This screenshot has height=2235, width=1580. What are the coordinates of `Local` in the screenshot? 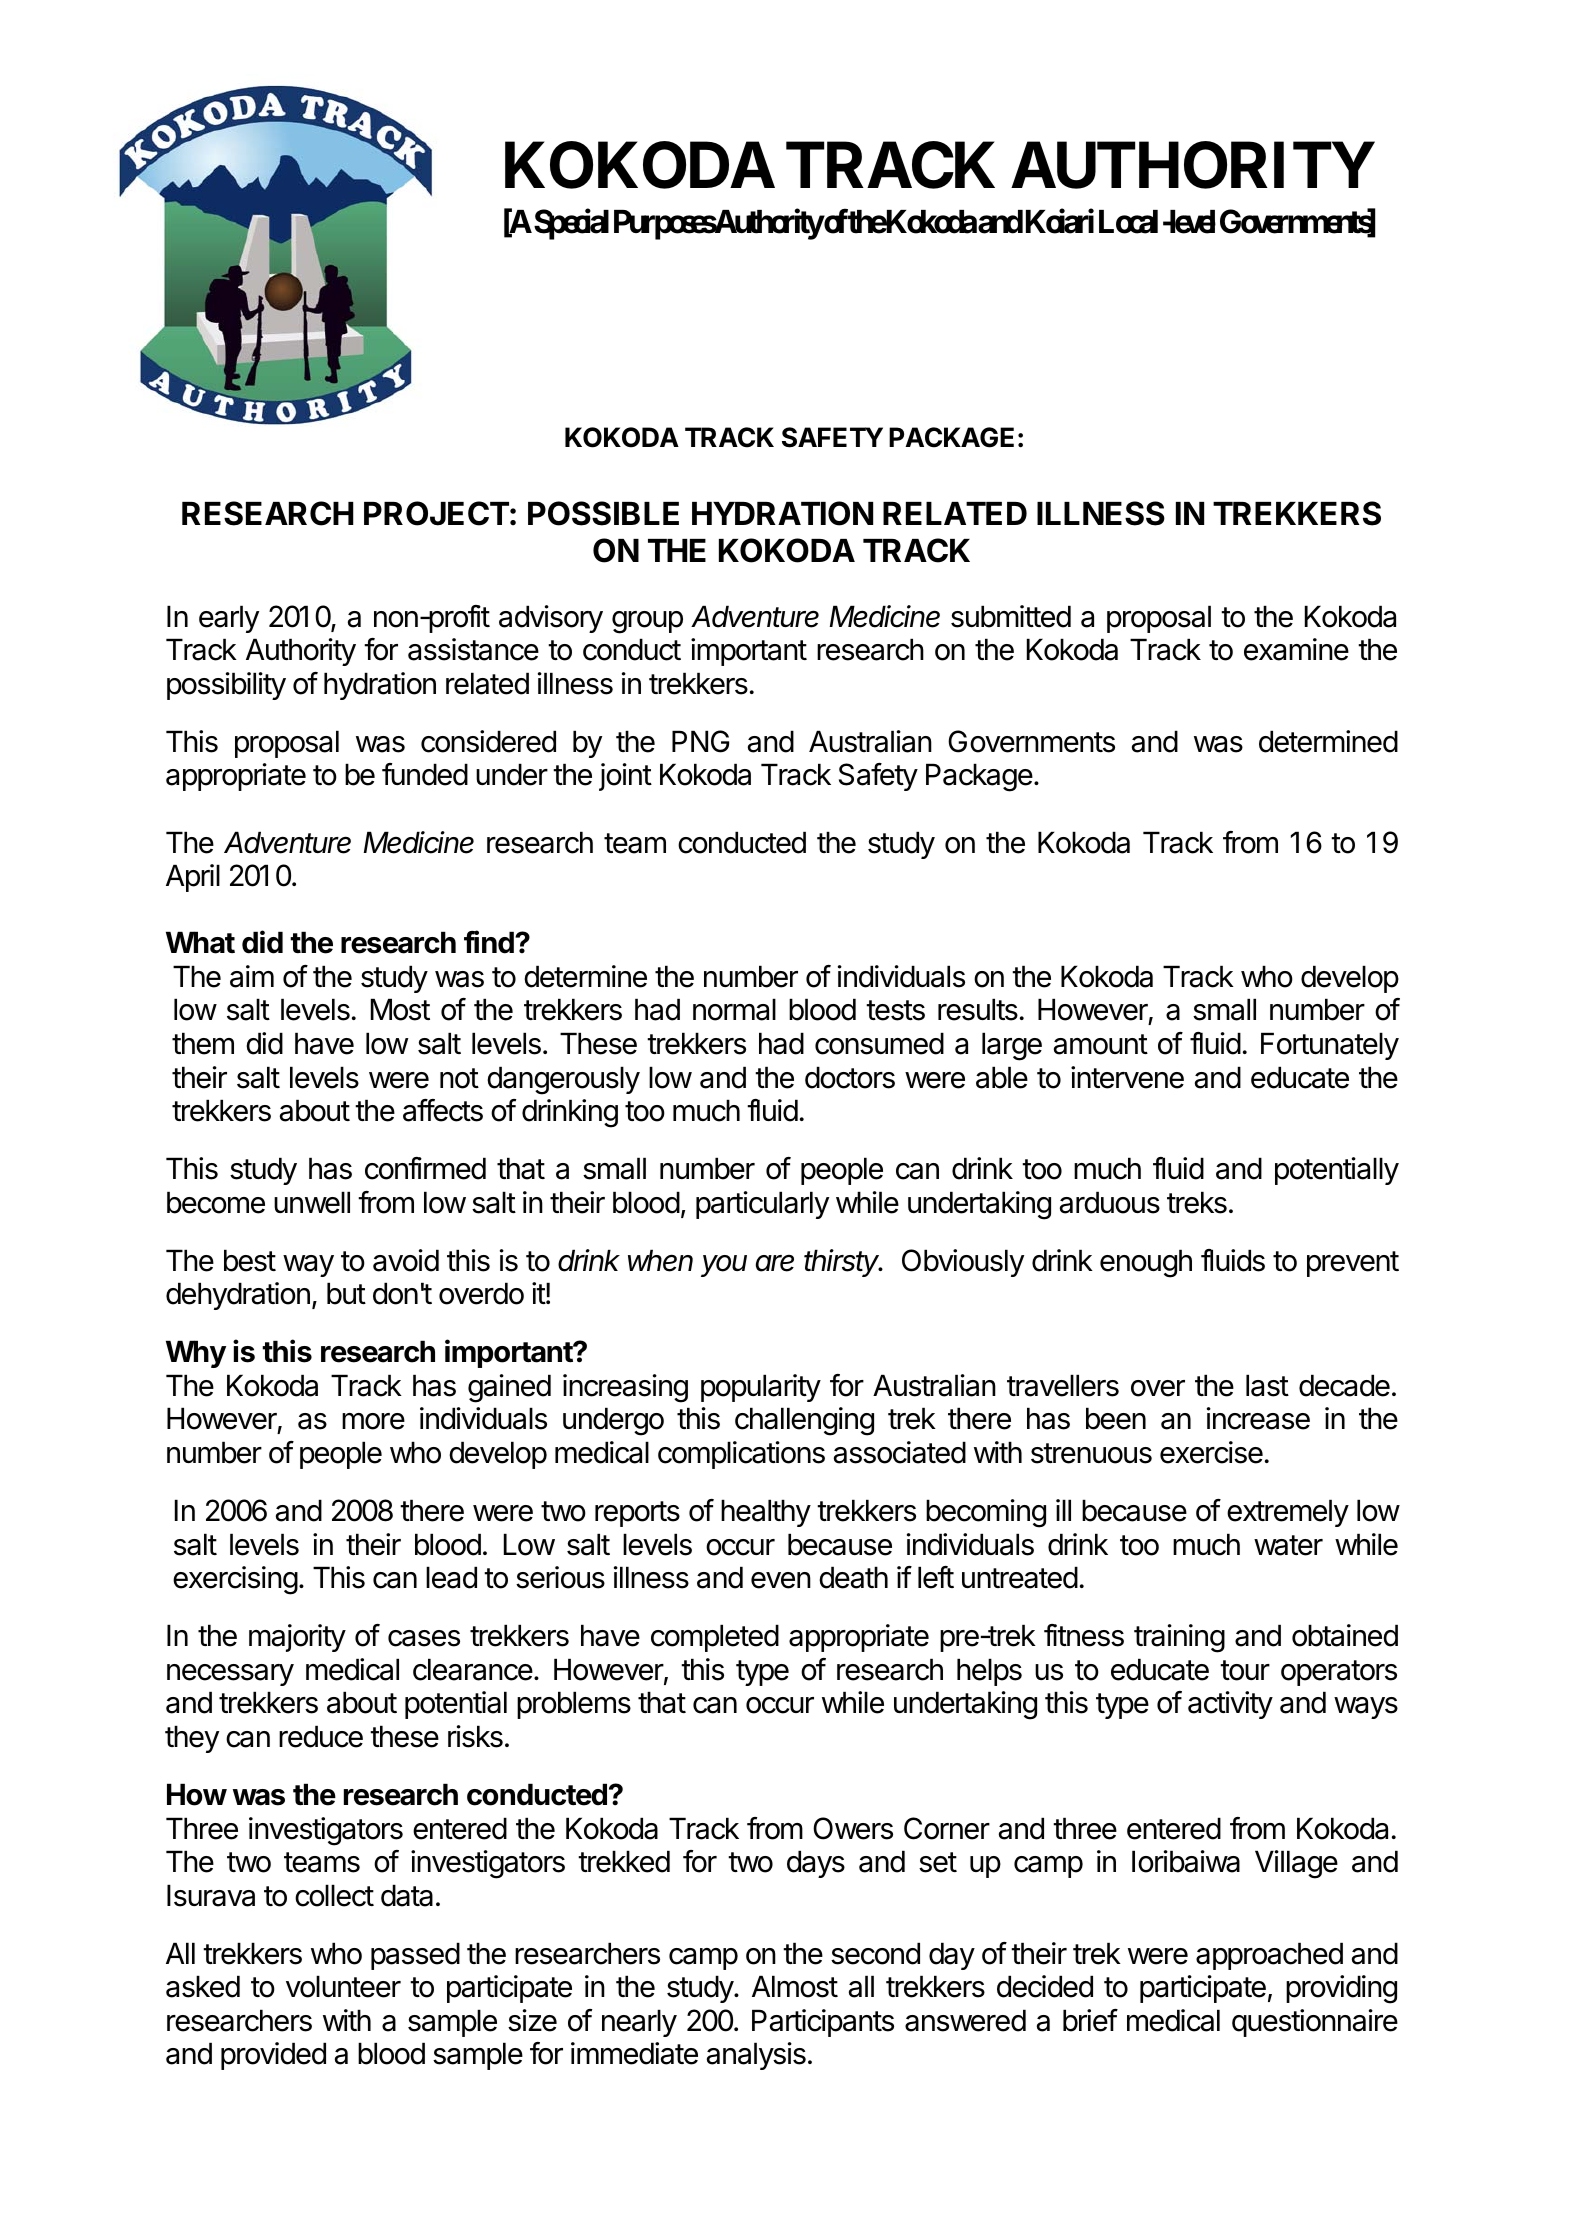 It's located at (1128, 222).
